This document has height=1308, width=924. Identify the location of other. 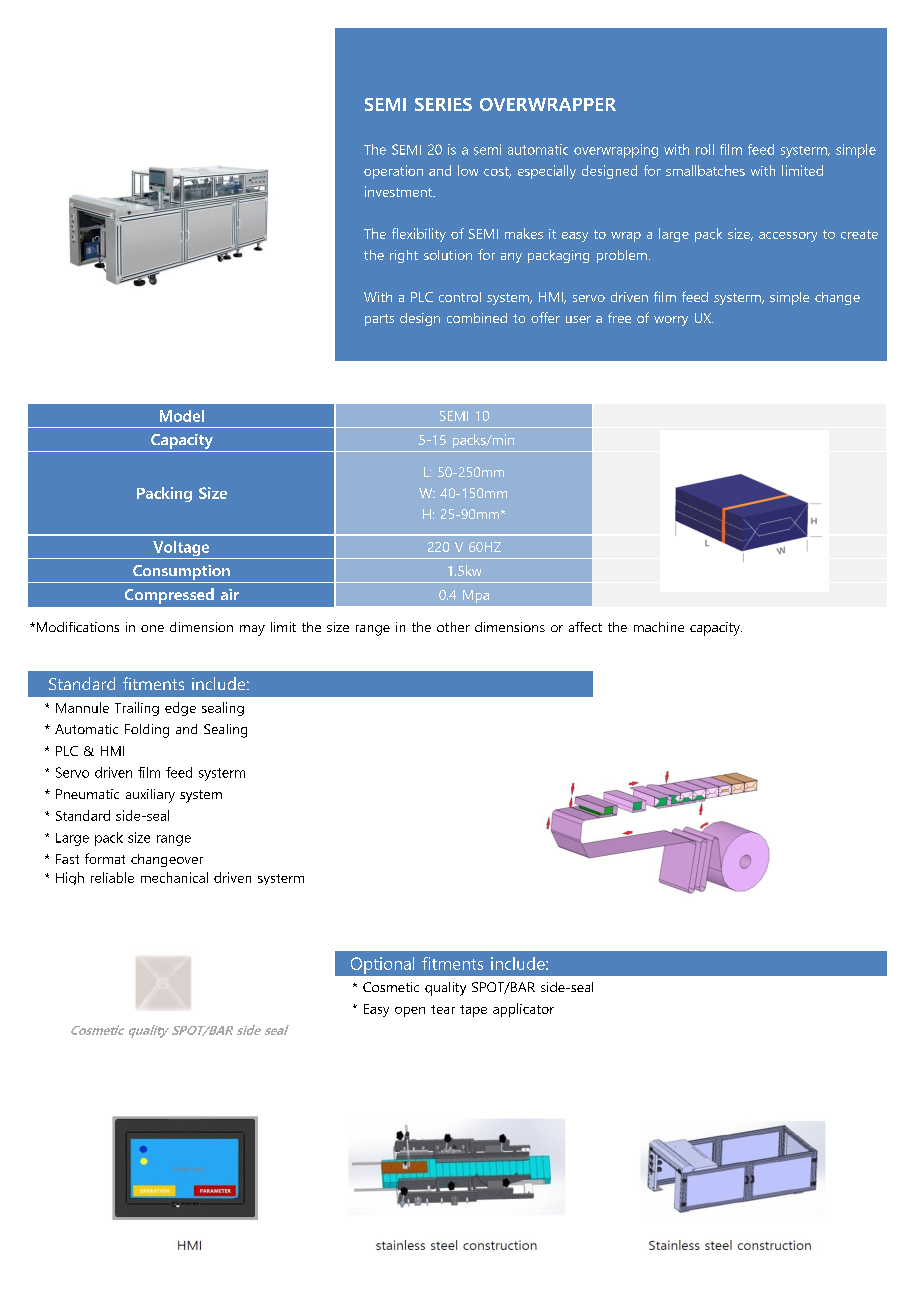
(453, 627).
